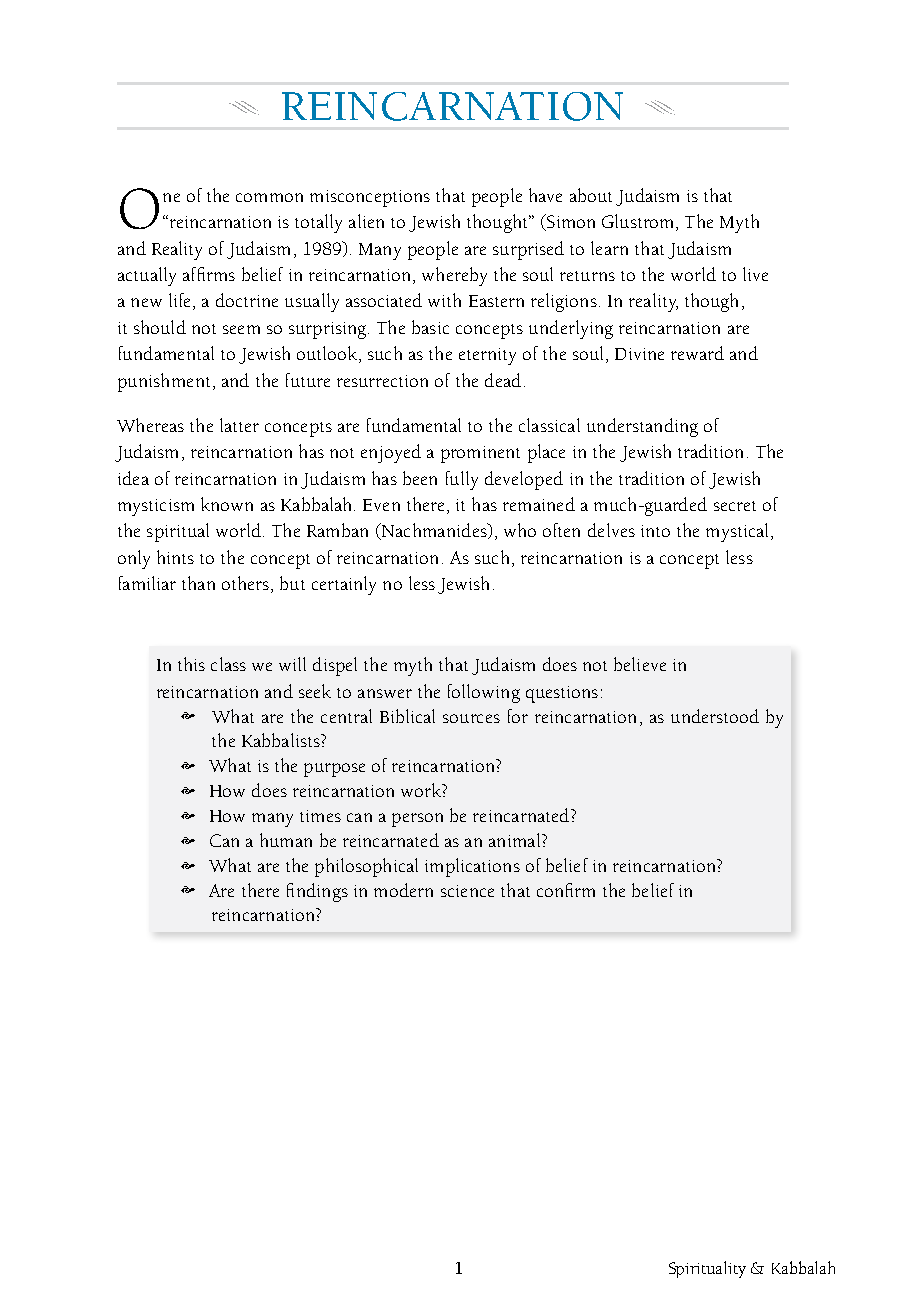 The width and height of the screenshot is (924, 1308). What do you see at coordinates (715, 716) in the screenshot?
I see `understood` at bounding box center [715, 716].
